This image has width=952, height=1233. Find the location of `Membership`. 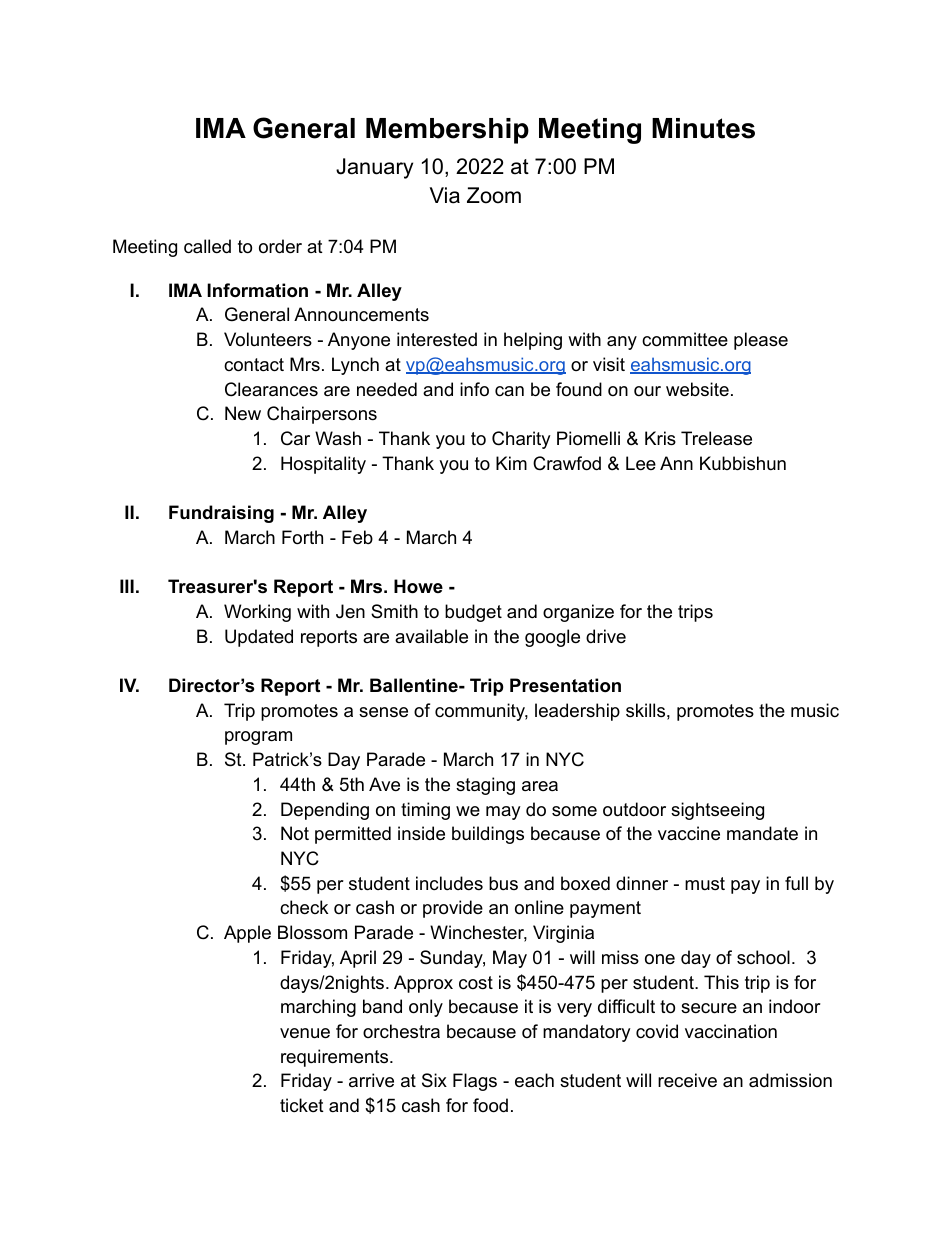

Membership is located at coordinates (447, 131).
